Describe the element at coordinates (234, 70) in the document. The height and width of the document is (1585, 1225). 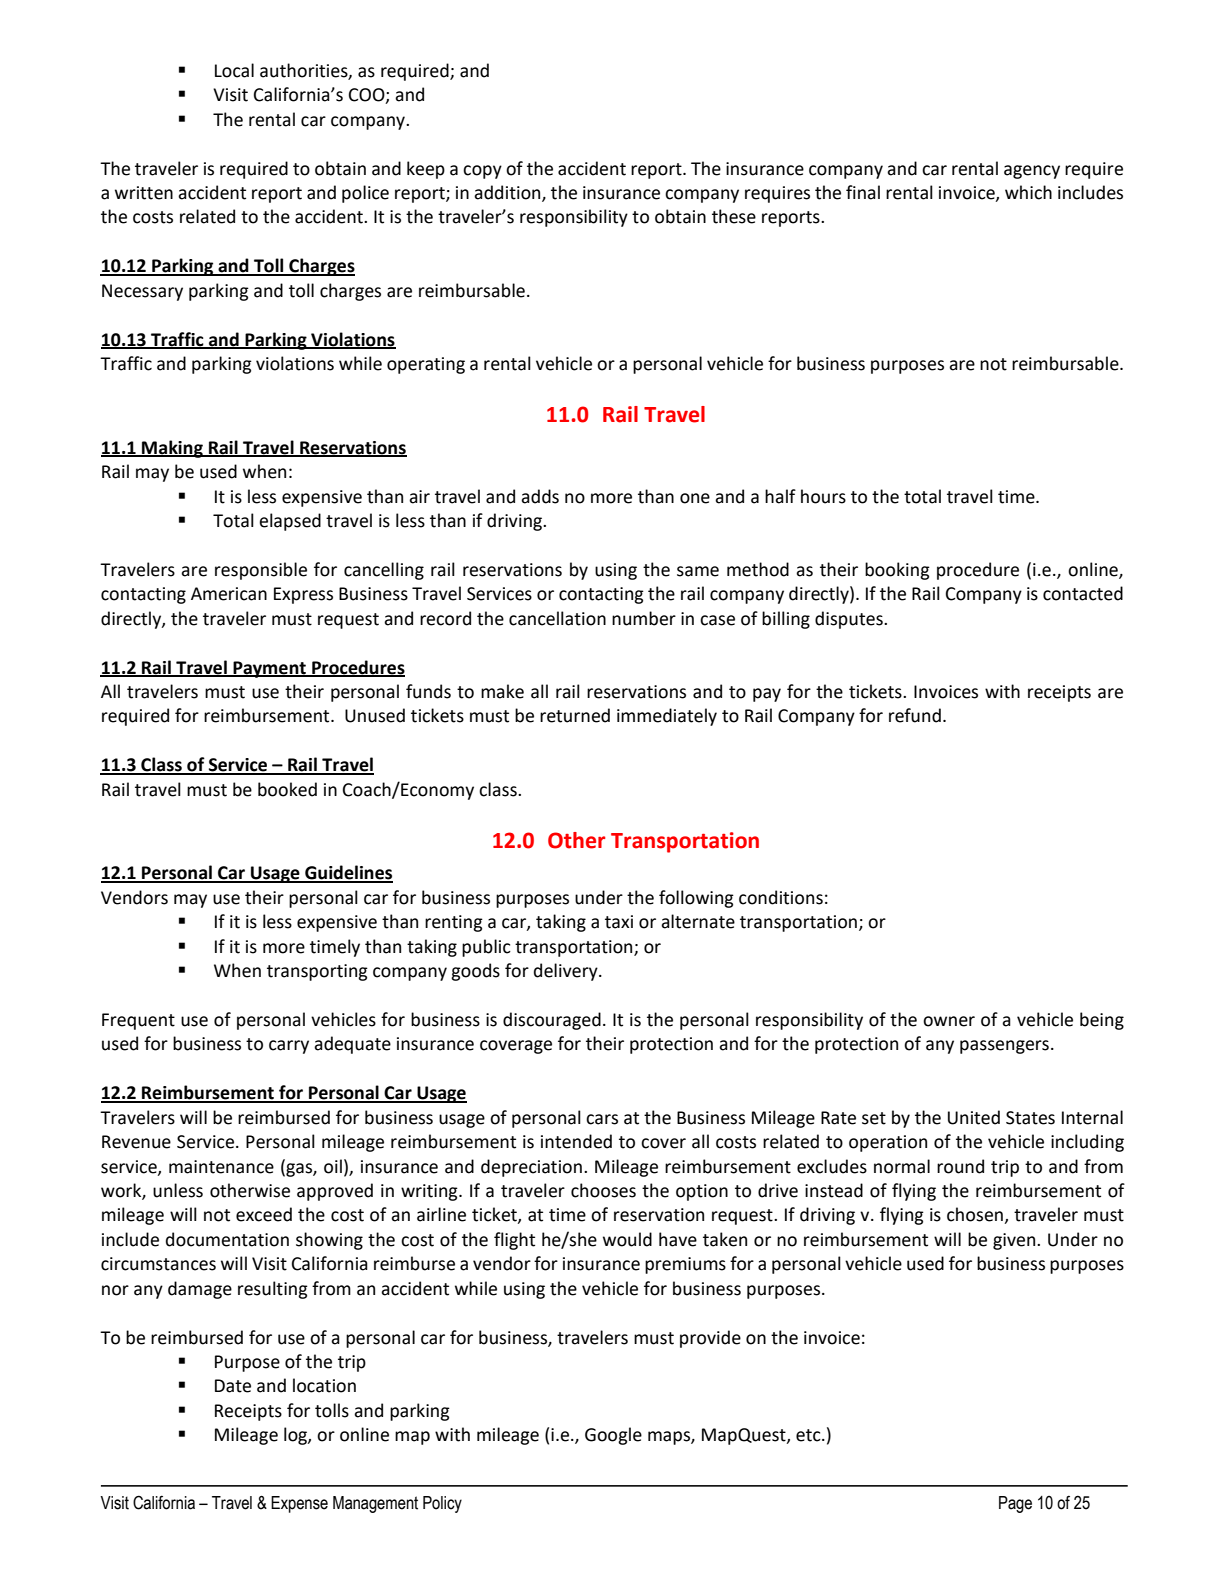
I see `Local` at that location.
